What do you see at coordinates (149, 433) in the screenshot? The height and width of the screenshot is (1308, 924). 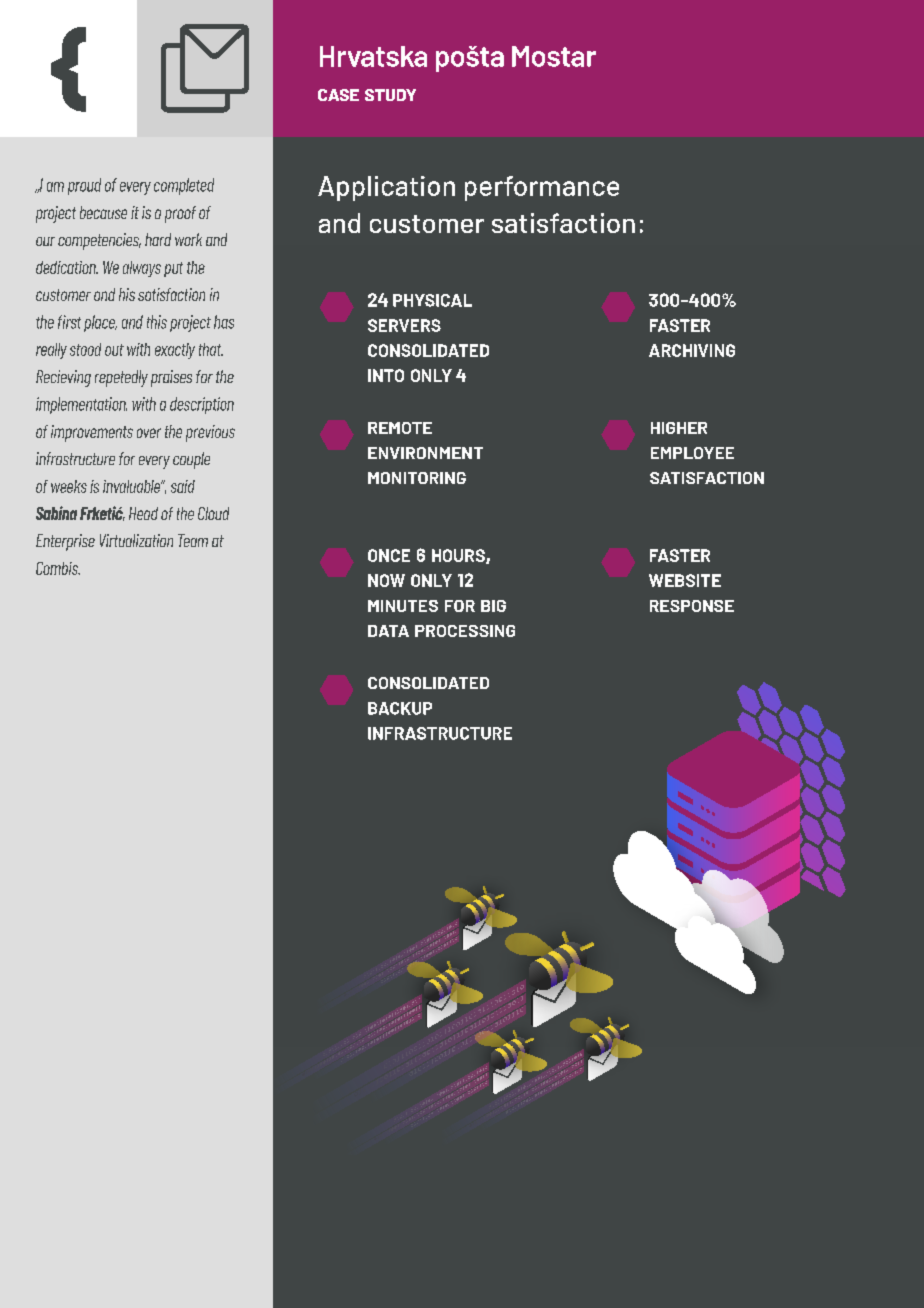 I see `over` at bounding box center [149, 433].
